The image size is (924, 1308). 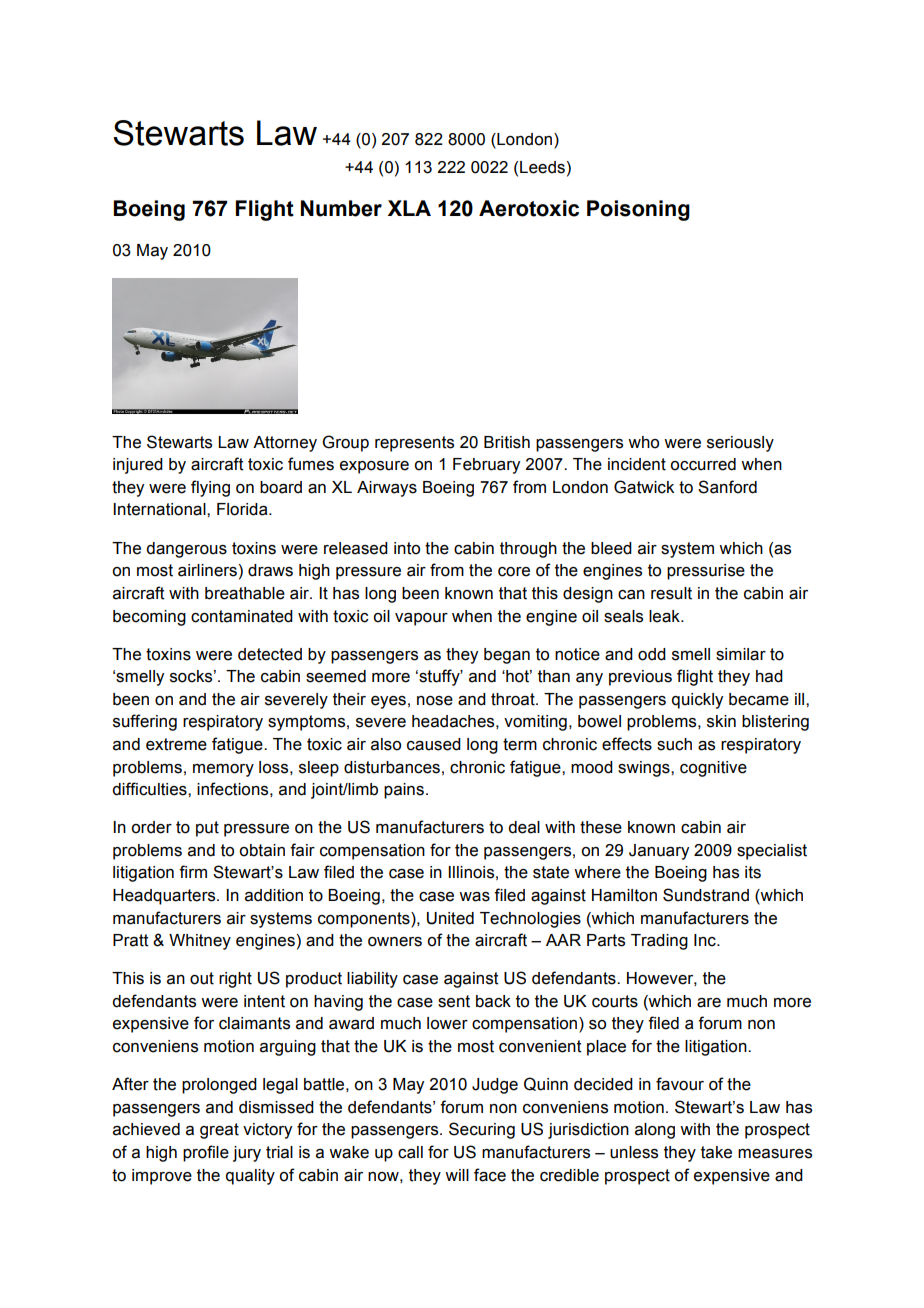 I want to click on Leeds, so click(x=542, y=167).
